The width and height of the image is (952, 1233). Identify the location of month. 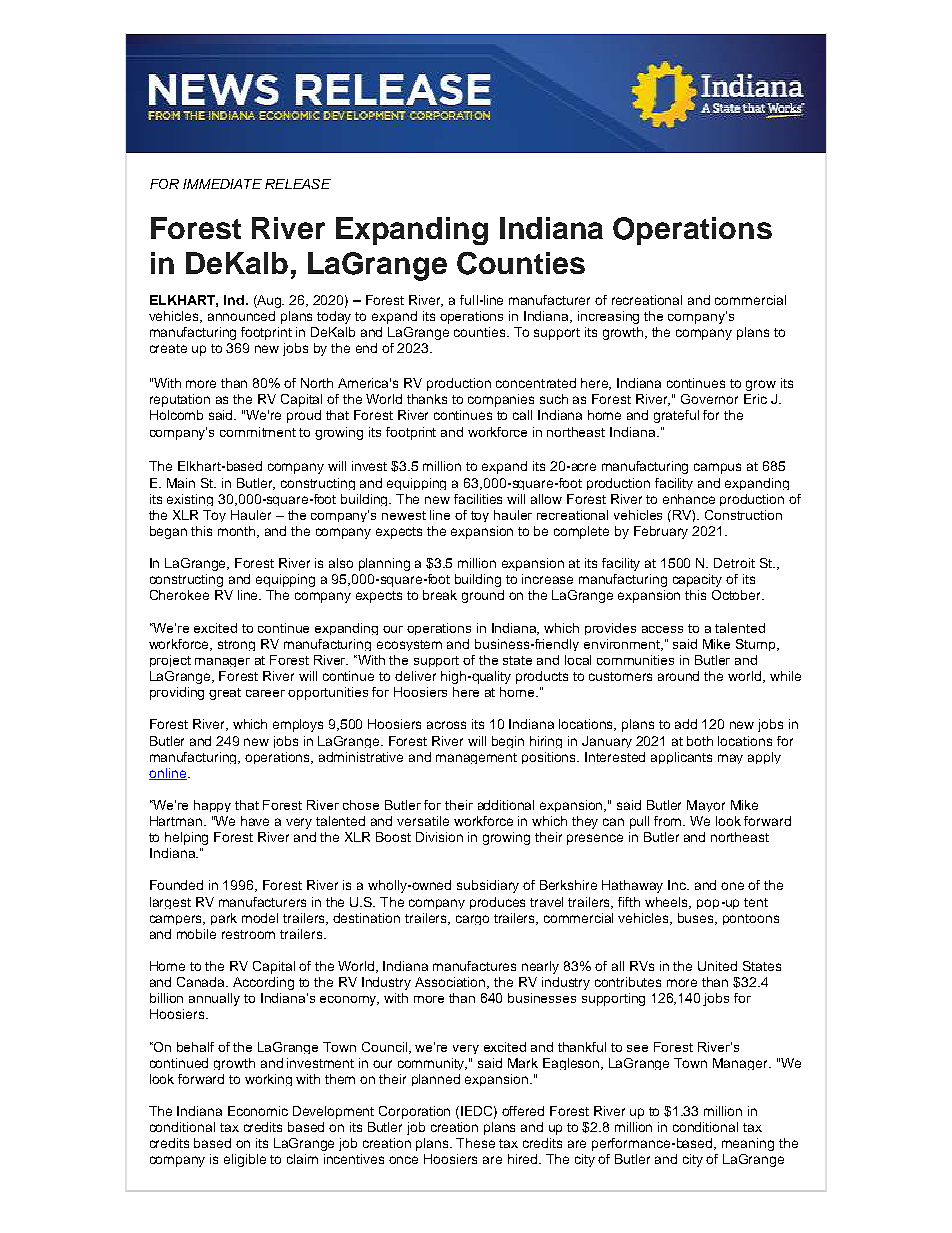
(238, 532).
